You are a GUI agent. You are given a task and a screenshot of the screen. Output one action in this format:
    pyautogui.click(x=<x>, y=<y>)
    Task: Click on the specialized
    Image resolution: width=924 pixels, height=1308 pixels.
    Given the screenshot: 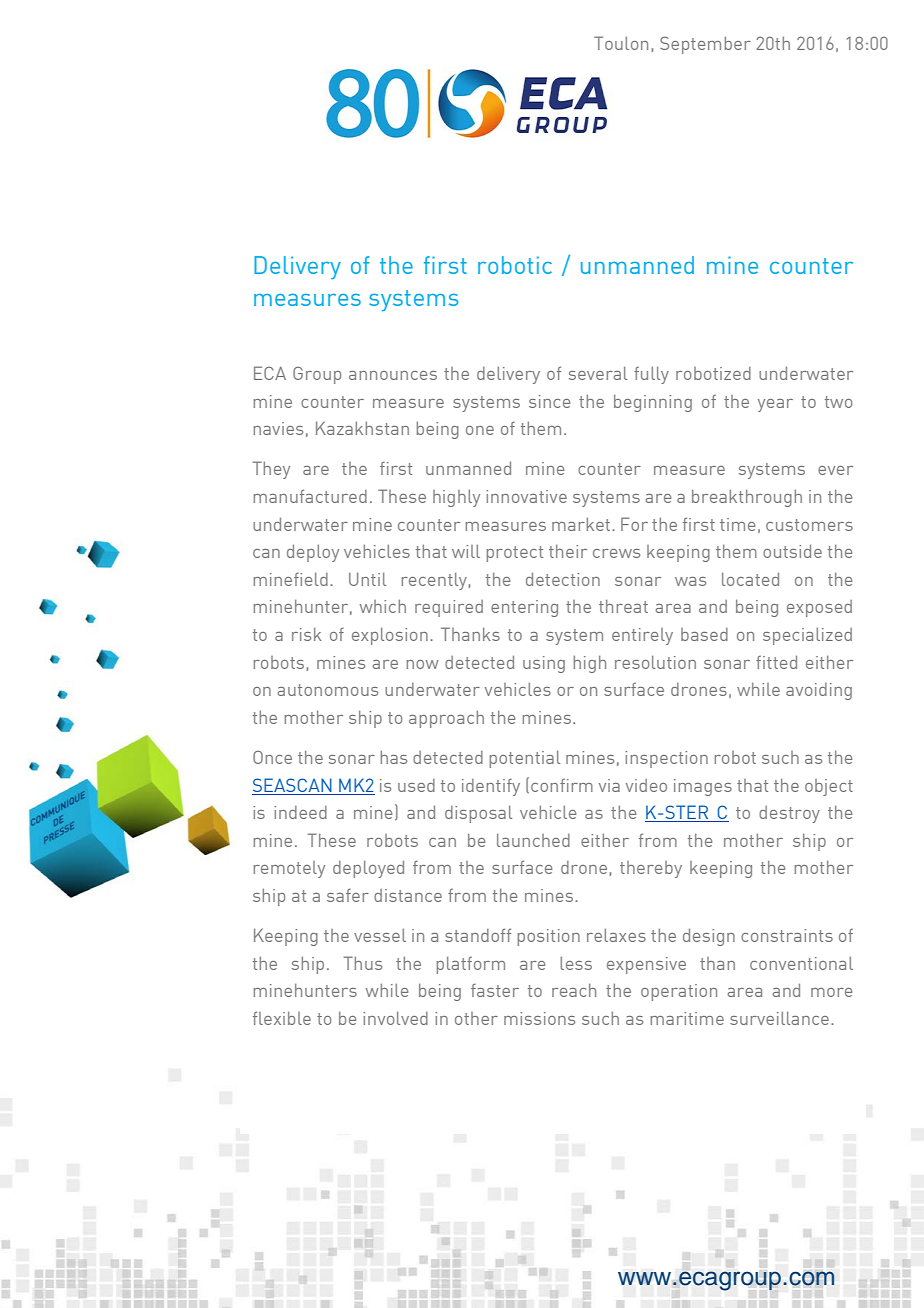 What is the action you would take?
    pyautogui.click(x=807, y=636)
